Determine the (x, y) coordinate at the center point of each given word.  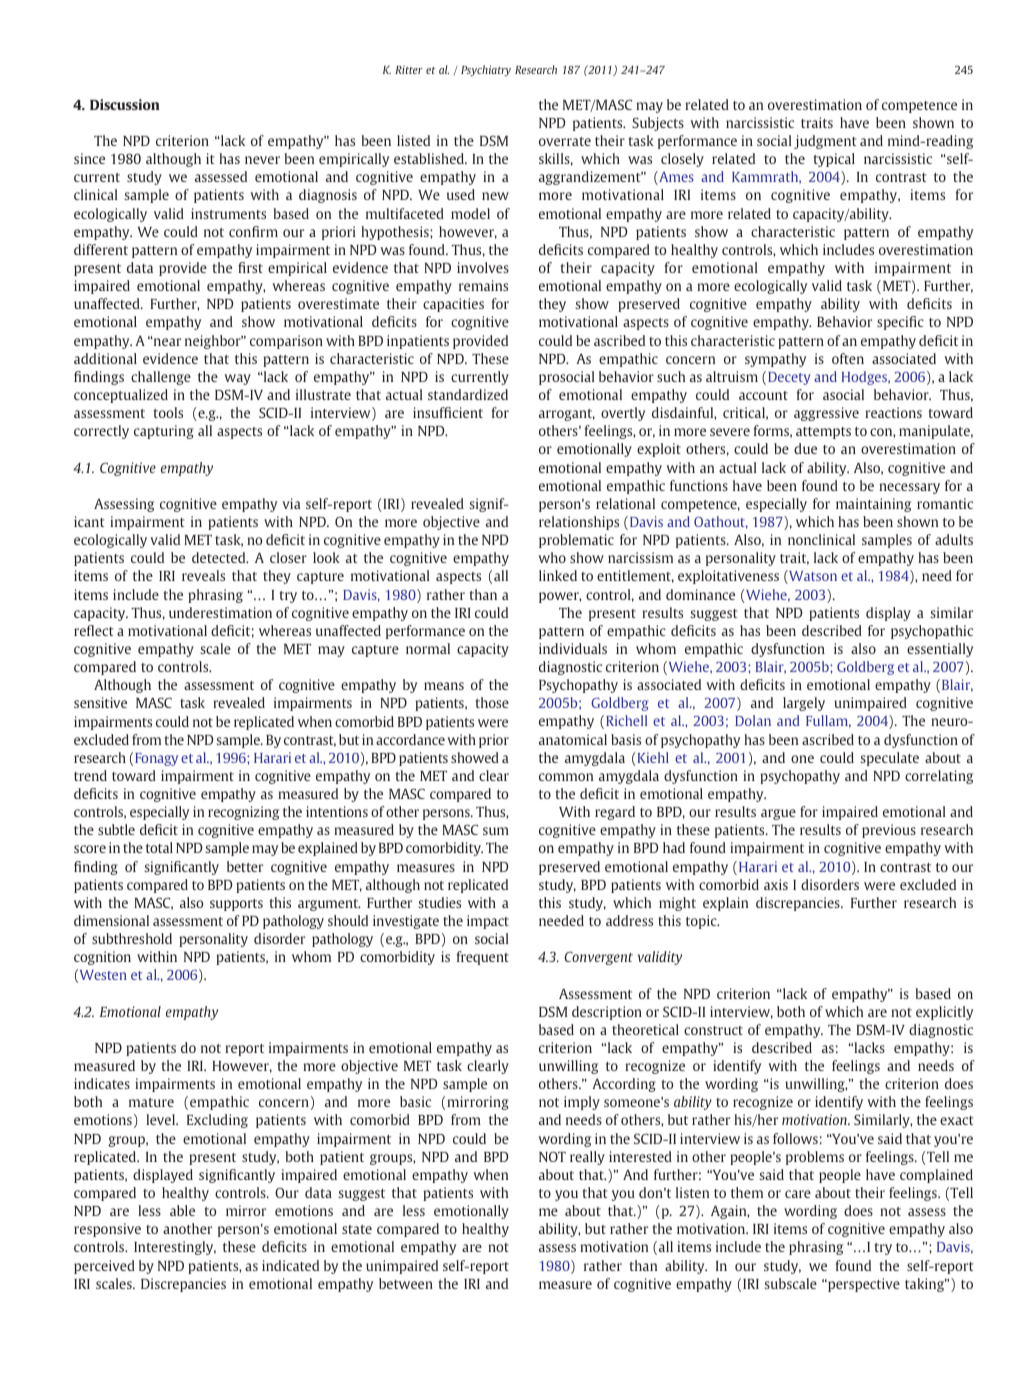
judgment (825, 142)
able (182, 1210)
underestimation (220, 612)
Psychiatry (486, 71)
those (492, 702)
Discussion (125, 104)
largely (804, 704)
